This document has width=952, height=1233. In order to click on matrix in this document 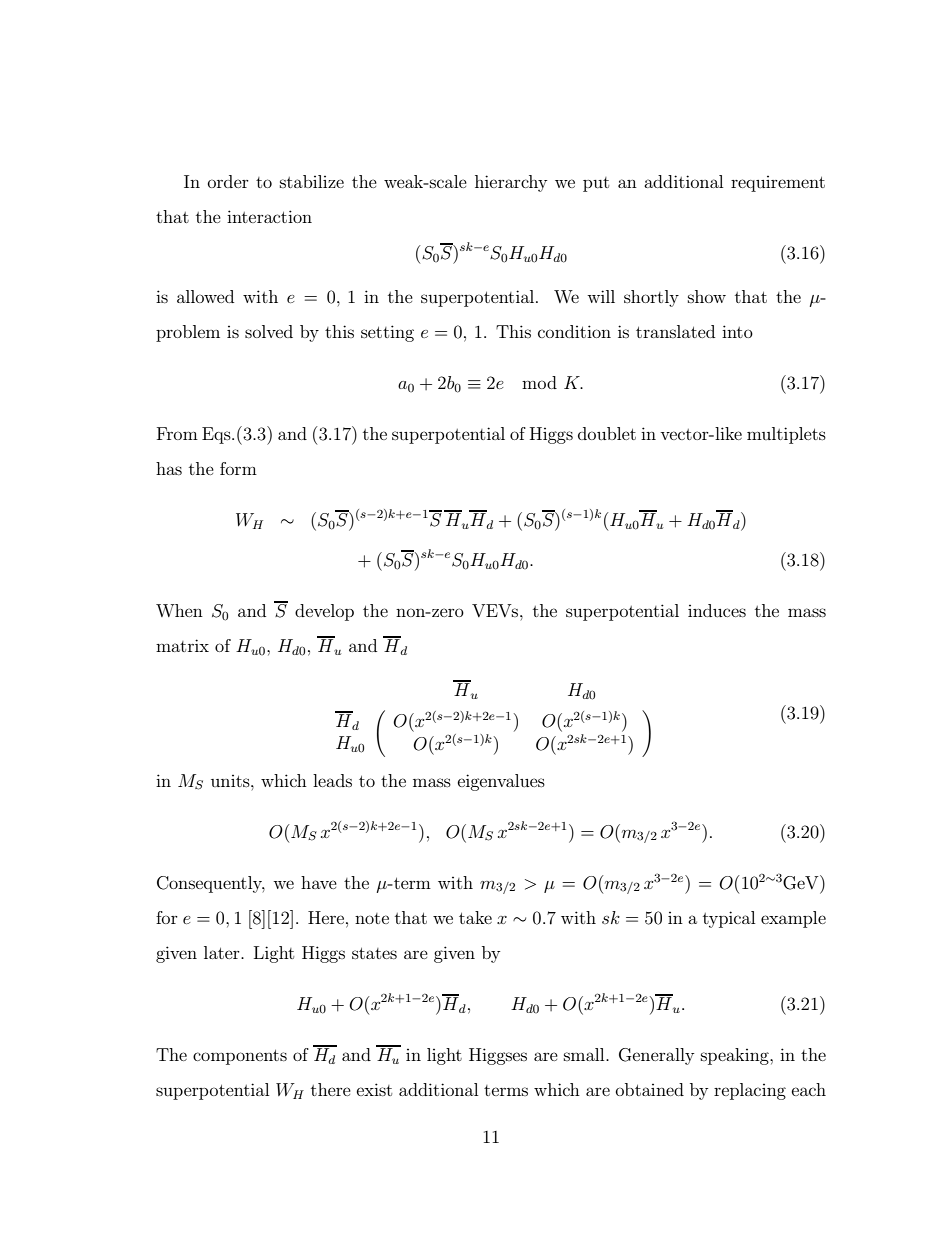, I will do `click(182, 645)`.
